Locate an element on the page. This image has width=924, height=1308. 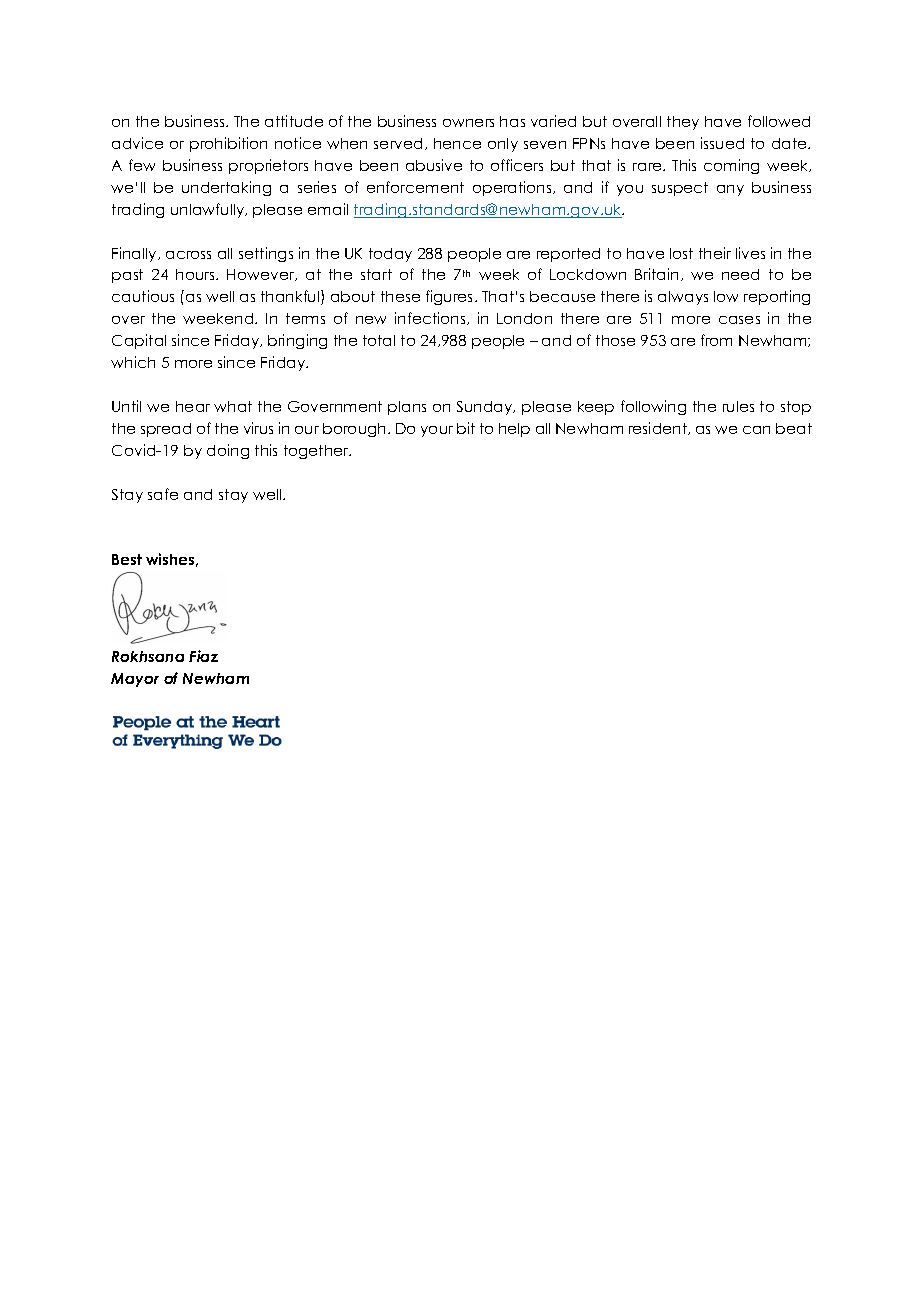
safe is located at coordinates (163, 494).
